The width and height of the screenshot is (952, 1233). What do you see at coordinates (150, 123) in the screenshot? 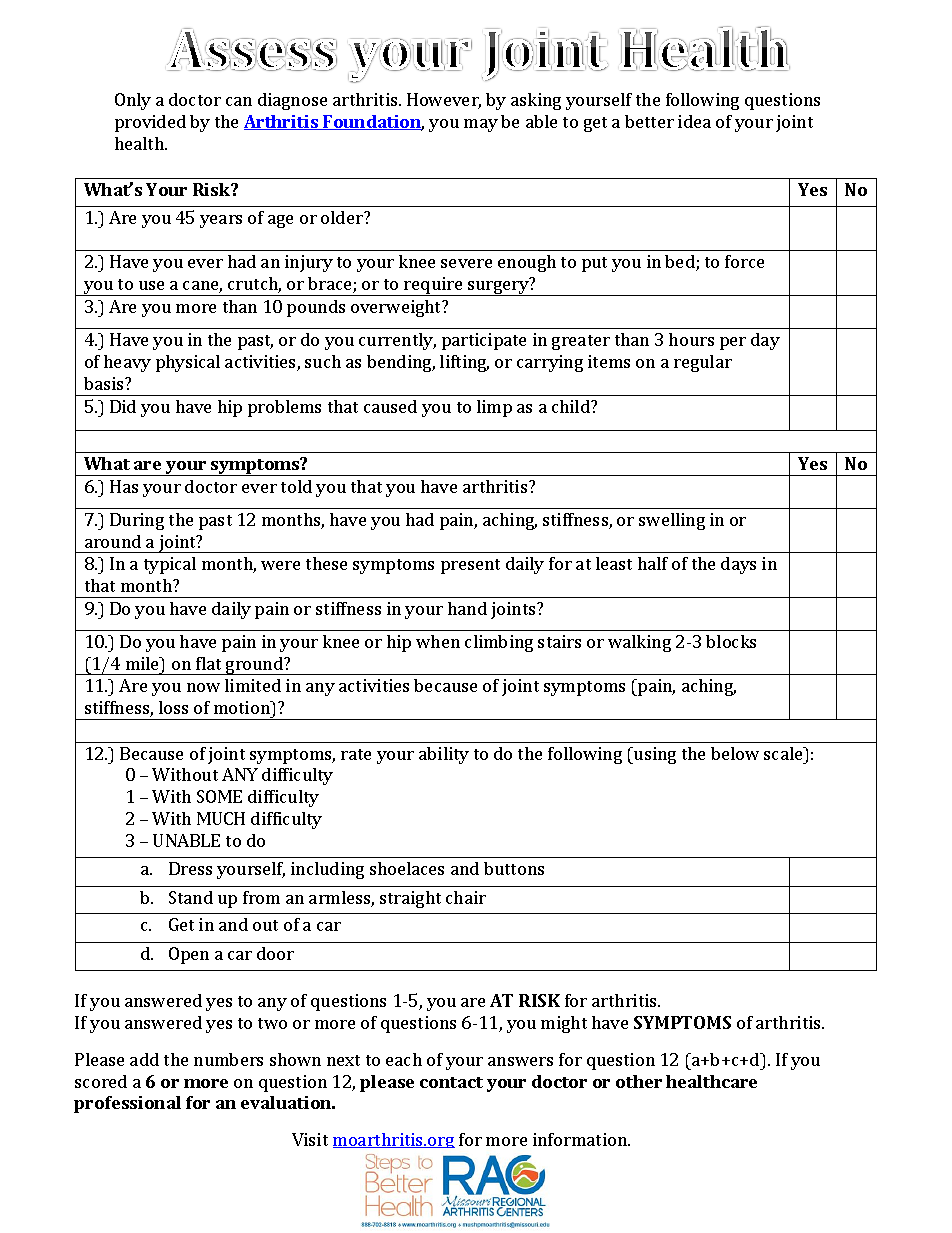
I see `provided` at bounding box center [150, 123].
